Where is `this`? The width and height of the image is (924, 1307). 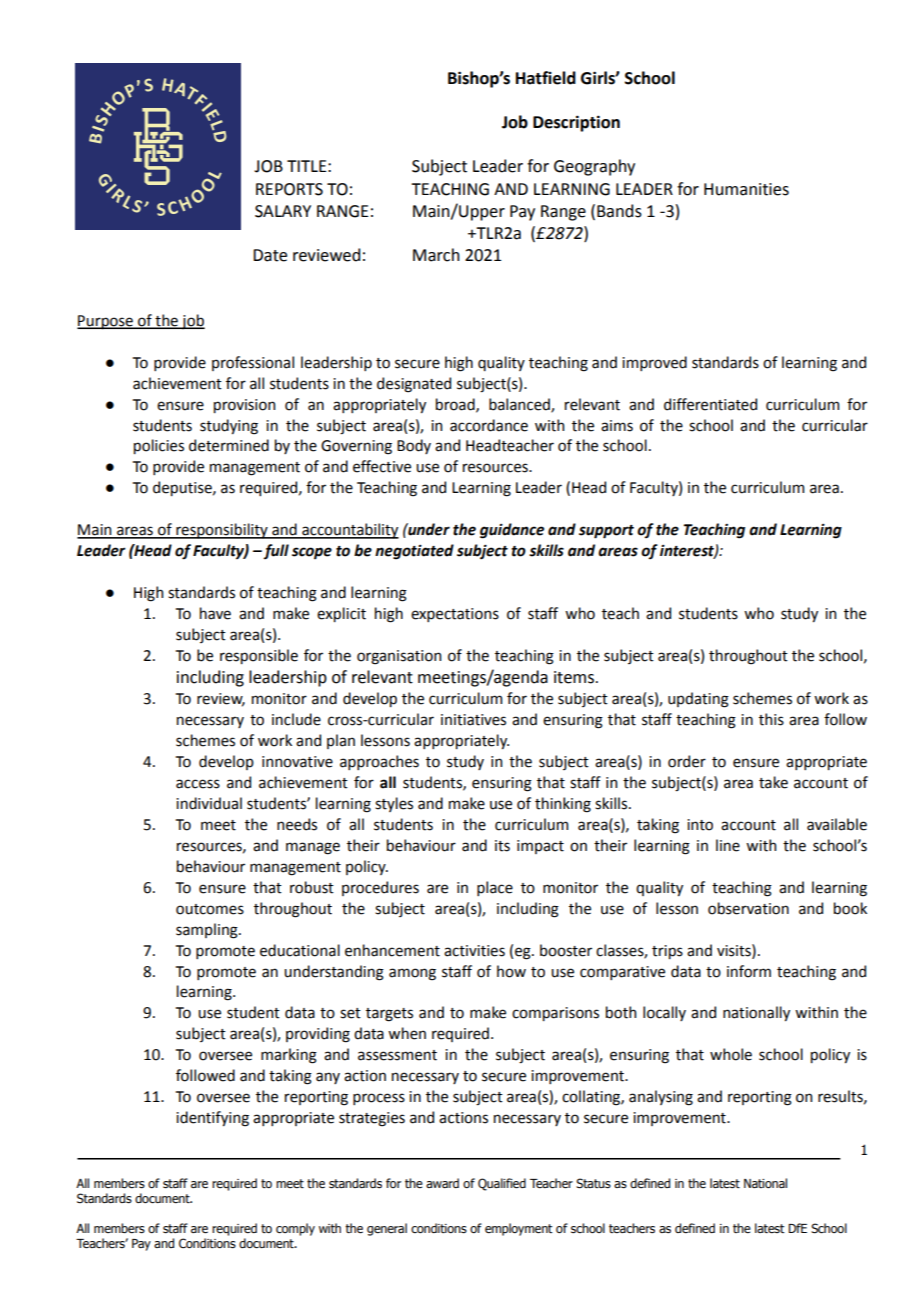
this is located at coordinates (771, 719).
